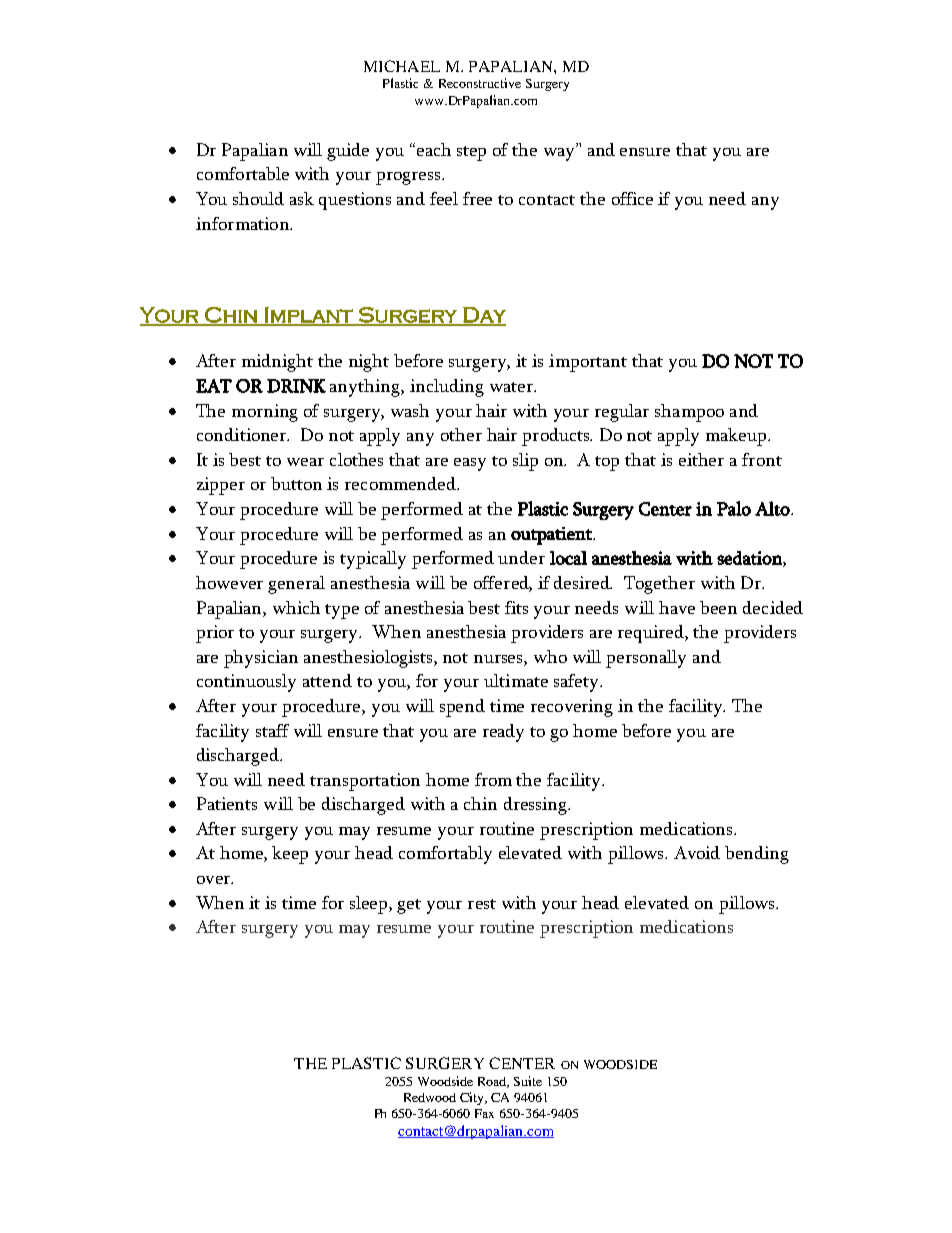  I want to click on morning, so click(265, 413).
